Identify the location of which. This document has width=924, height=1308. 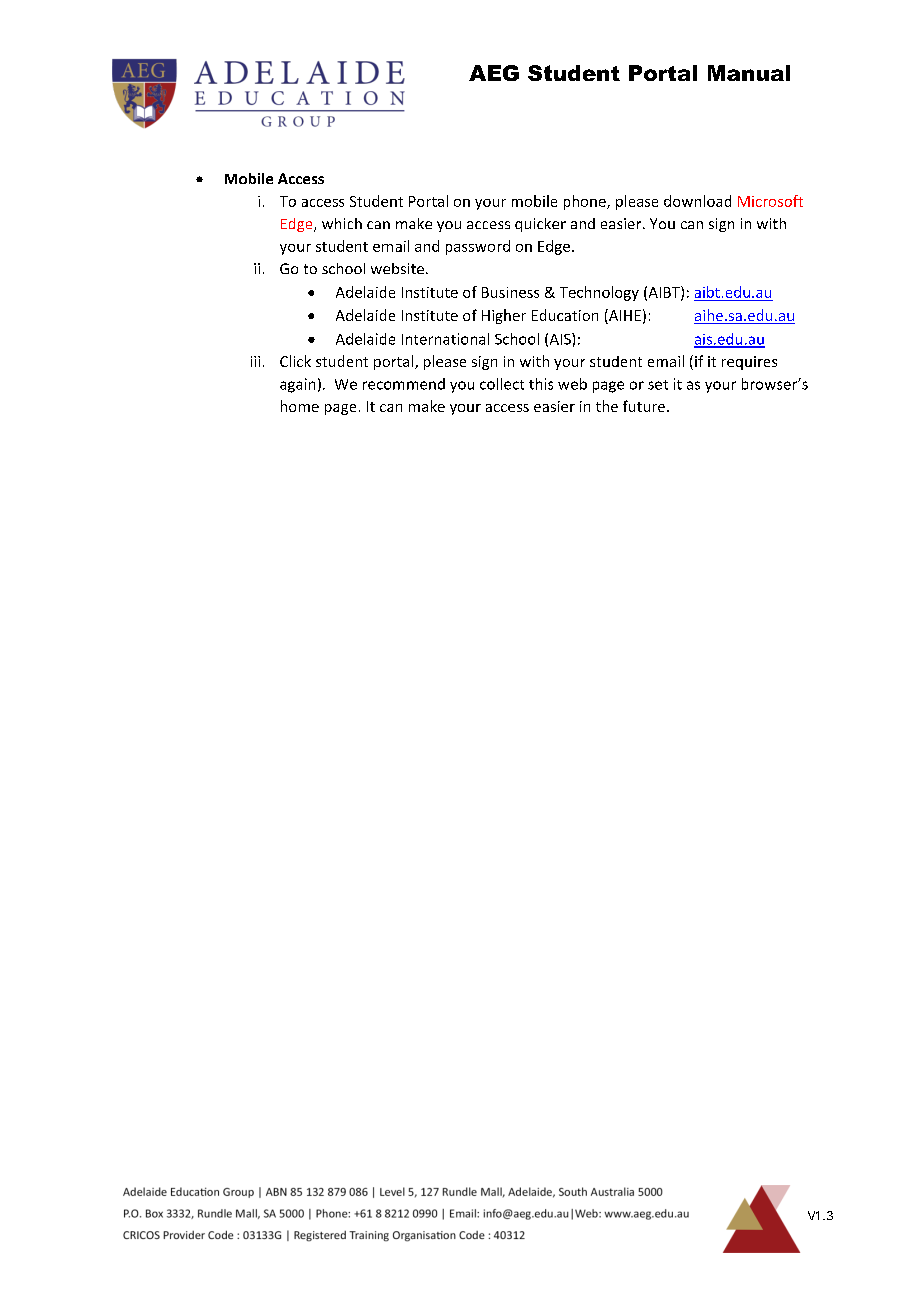
(342, 223).
